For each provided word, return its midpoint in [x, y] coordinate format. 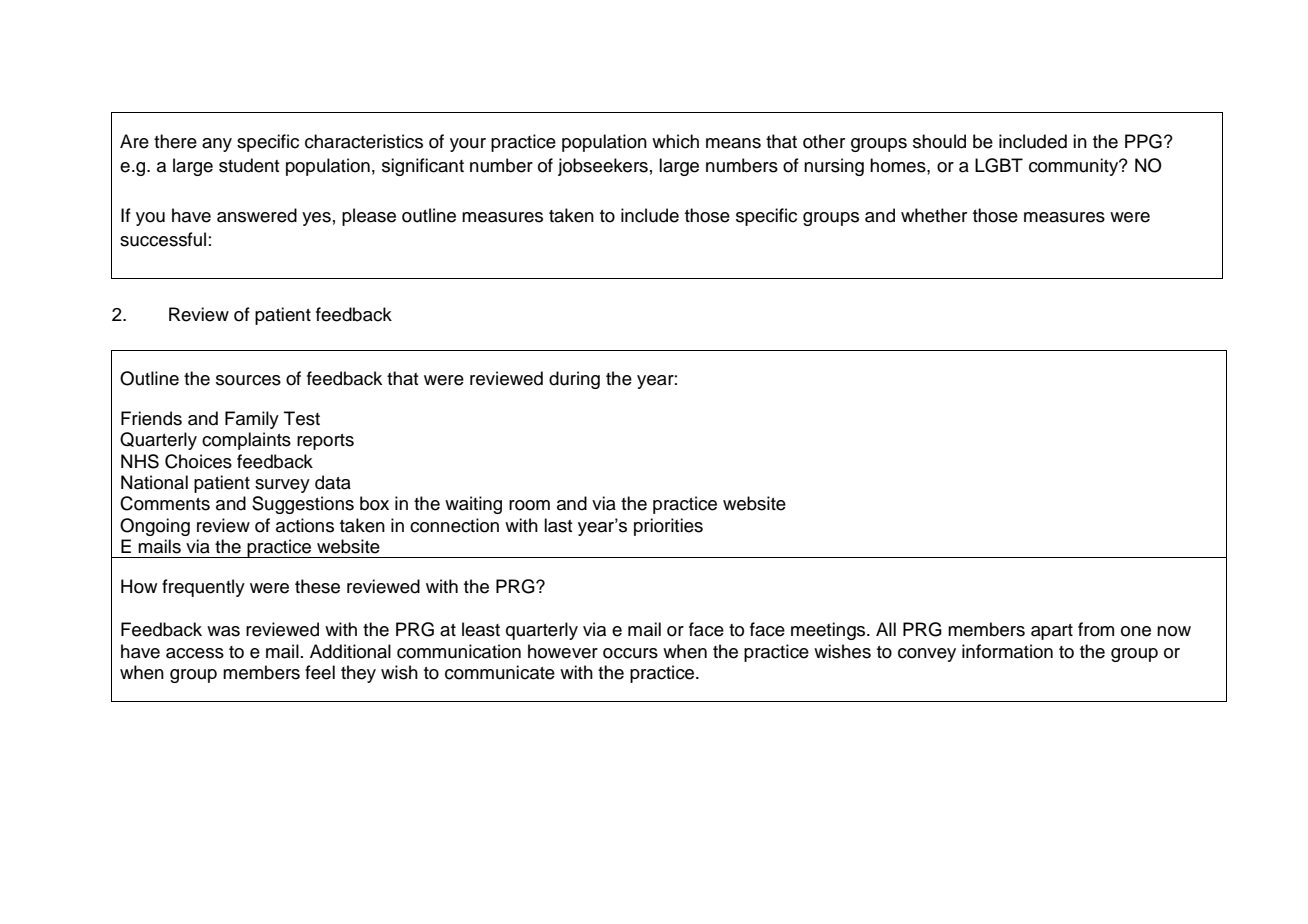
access [195, 653]
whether [934, 215]
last [558, 525]
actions [305, 525]
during [574, 380]
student [249, 165]
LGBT [999, 165]
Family [252, 420]
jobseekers [603, 167]
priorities [668, 527]
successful [163, 239]
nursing [834, 167]
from [1096, 629]
